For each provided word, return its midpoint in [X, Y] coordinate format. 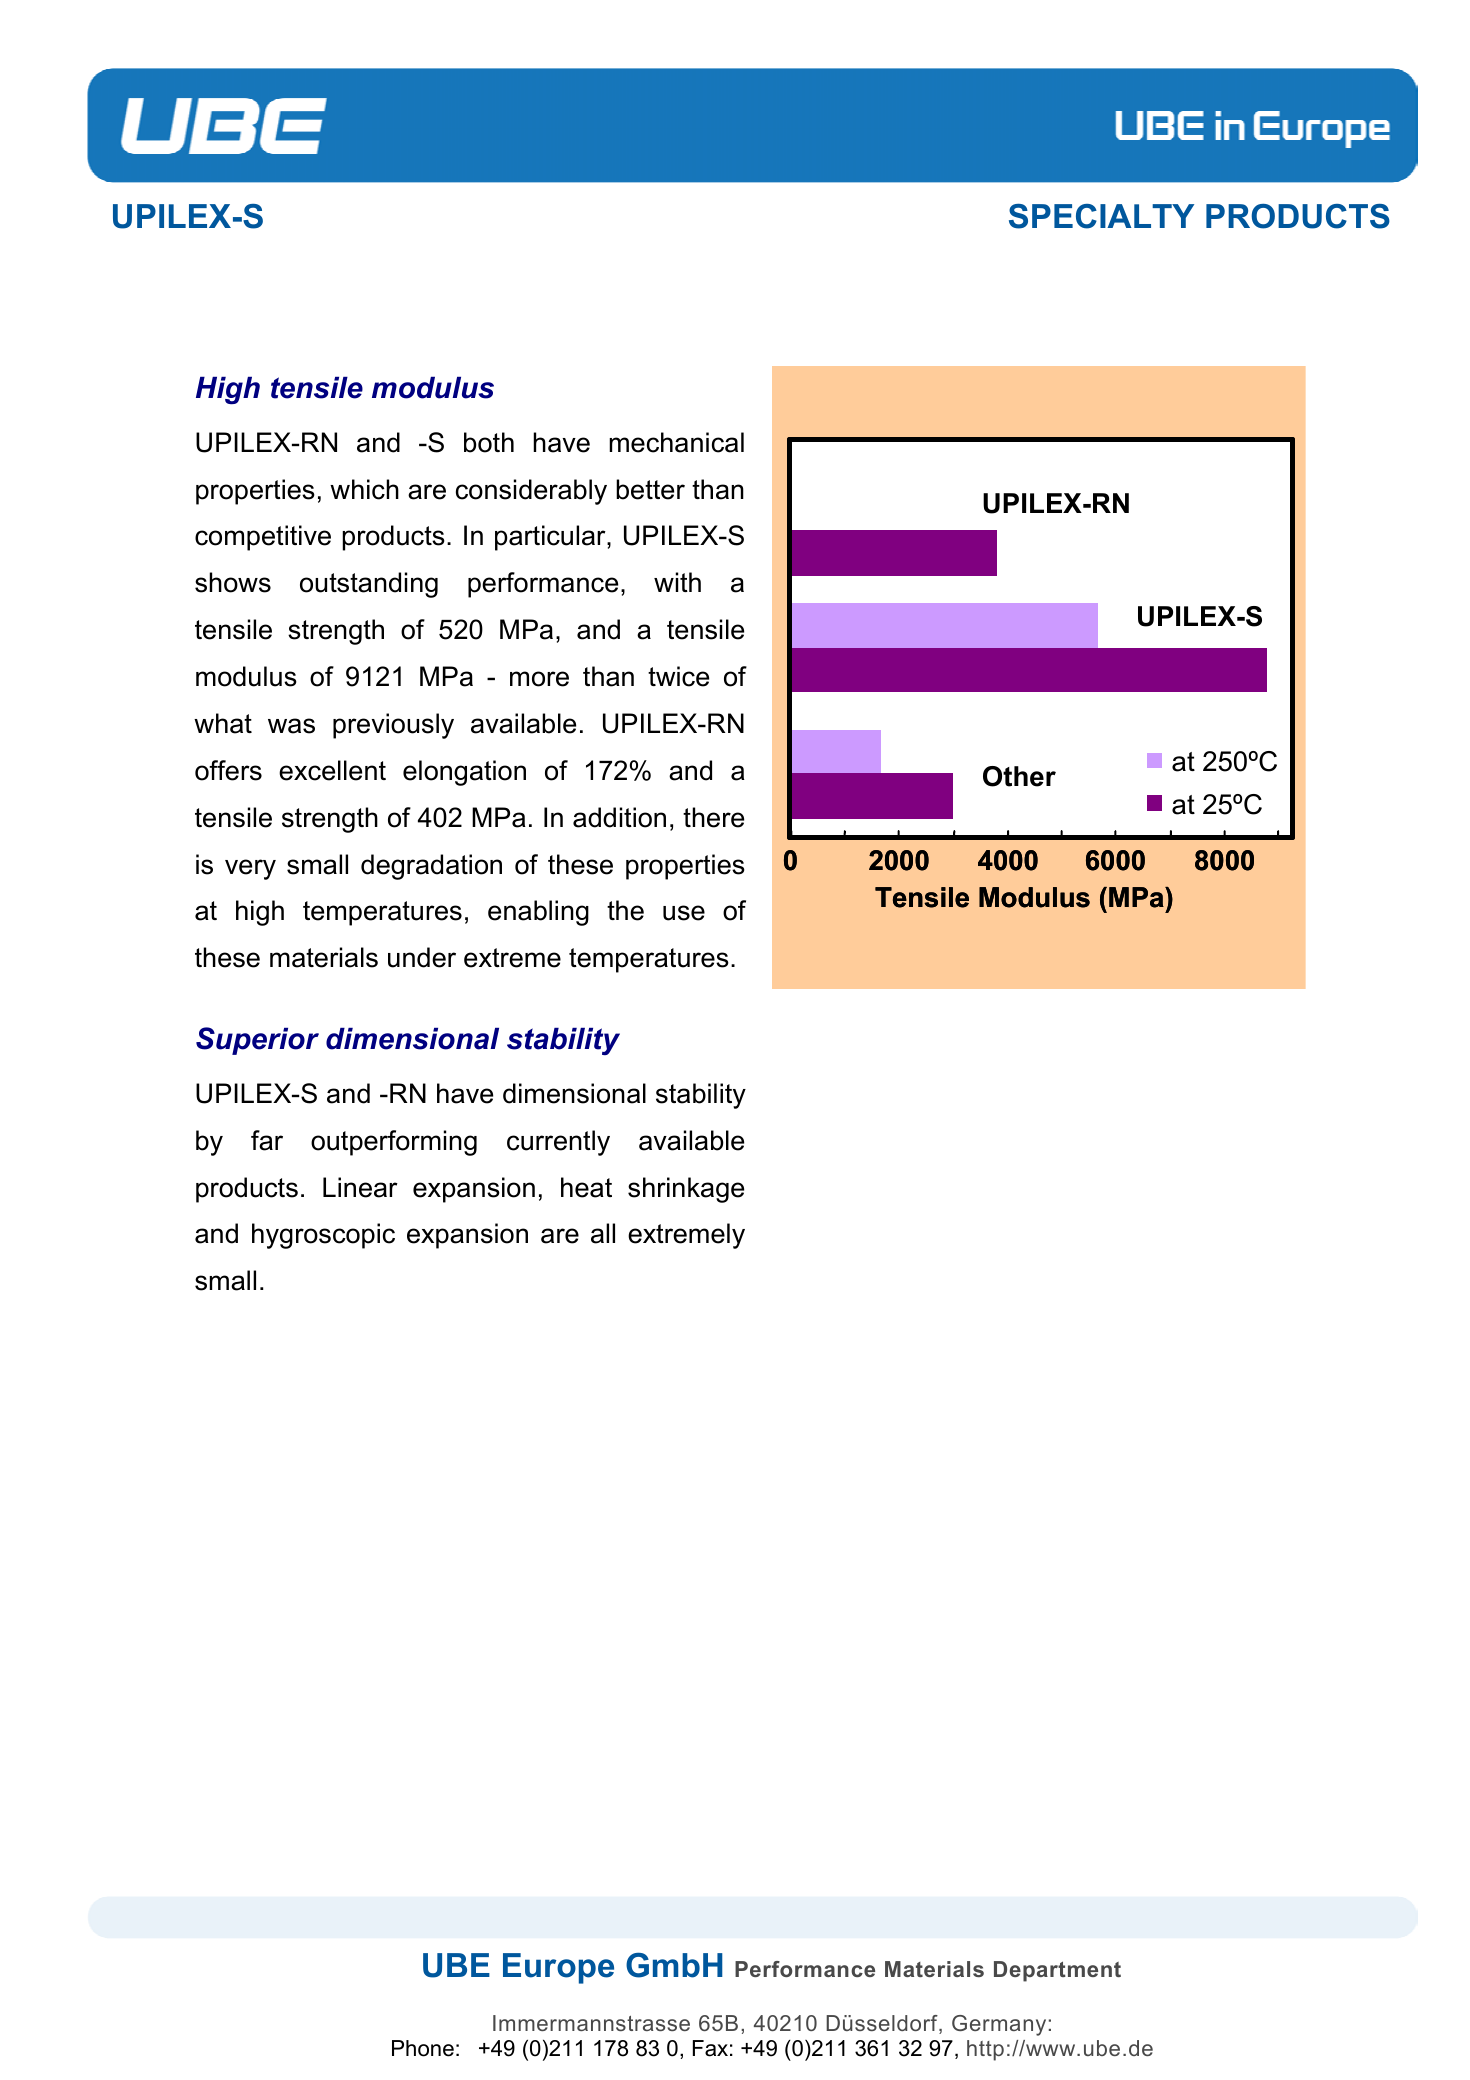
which [364, 489]
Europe [558, 1968]
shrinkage [686, 1190]
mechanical [676, 442]
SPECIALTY [1101, 216]
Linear [360, 1187]
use [684, 913]
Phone [423, 2048]
